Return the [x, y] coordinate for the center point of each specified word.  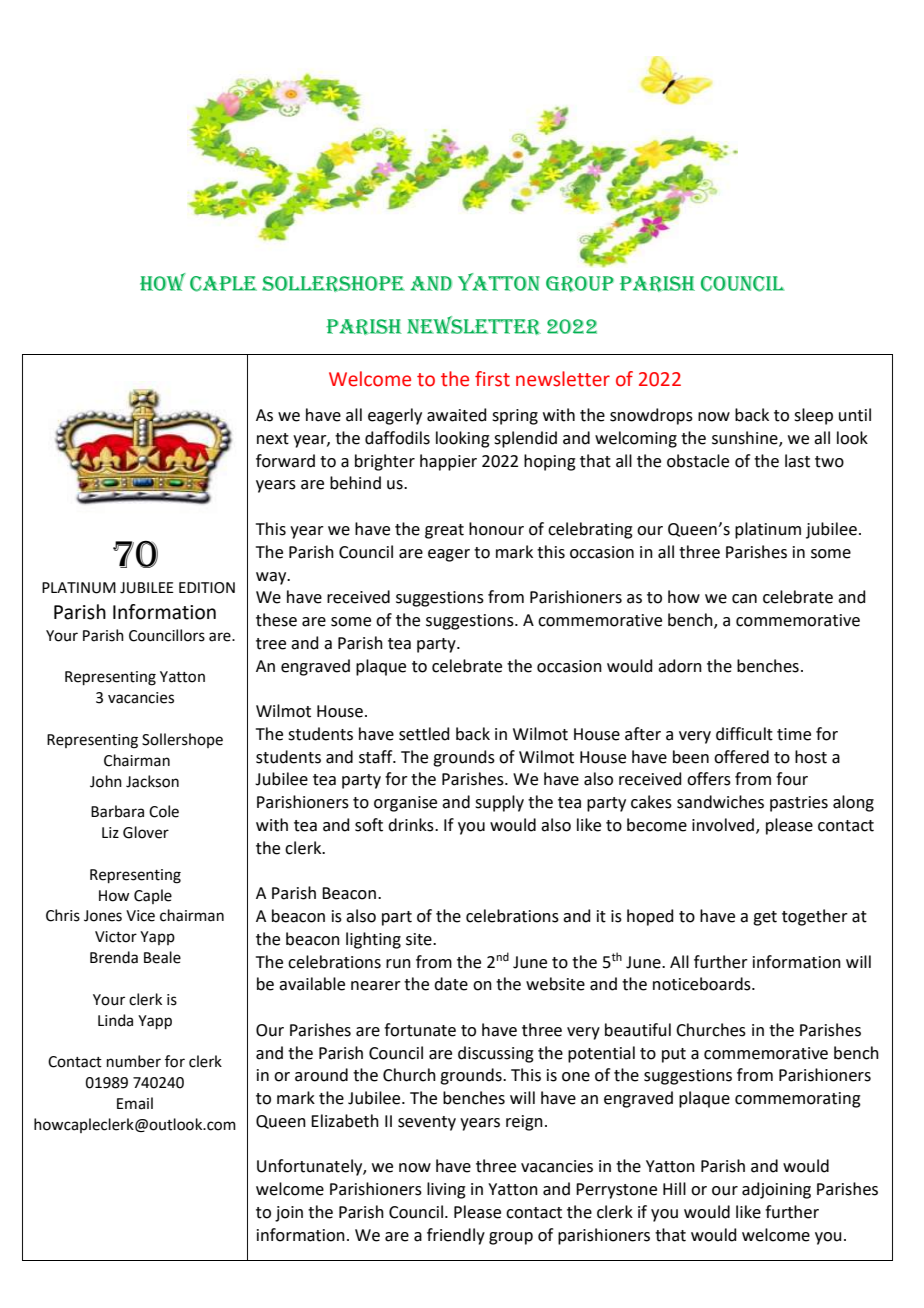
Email [135, 1103]
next [273, 439]
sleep [813, 416]
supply [499, 803]
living [446, 1190]
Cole [164, 811]
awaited [457, 415]
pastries [799, 804]
